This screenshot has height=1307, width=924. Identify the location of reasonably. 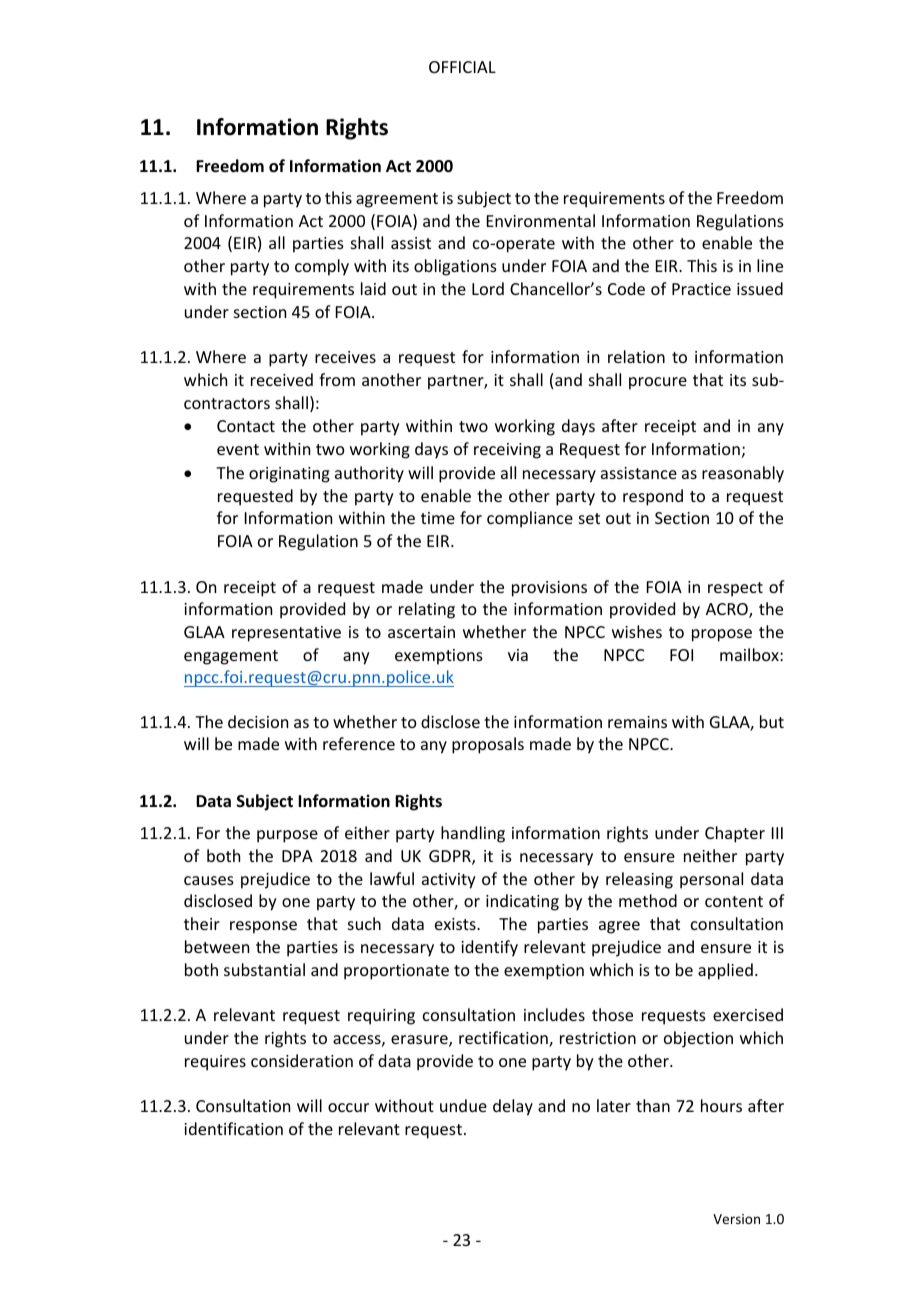
(743, 474).
